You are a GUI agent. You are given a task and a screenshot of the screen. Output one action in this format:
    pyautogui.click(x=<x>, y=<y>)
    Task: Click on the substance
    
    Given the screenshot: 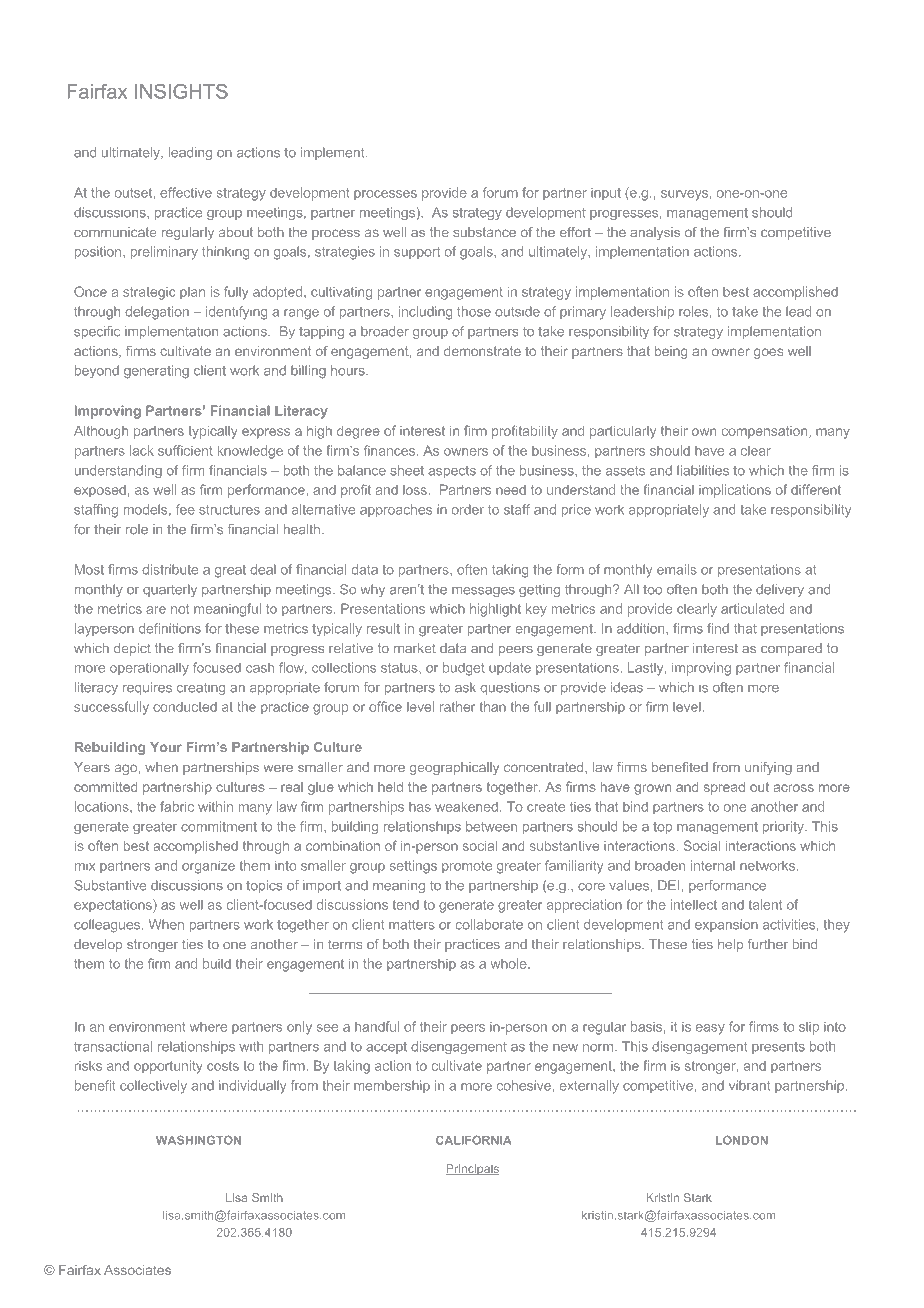 What is the action you would take?
    pyautogui.click(x=484, y=232)
